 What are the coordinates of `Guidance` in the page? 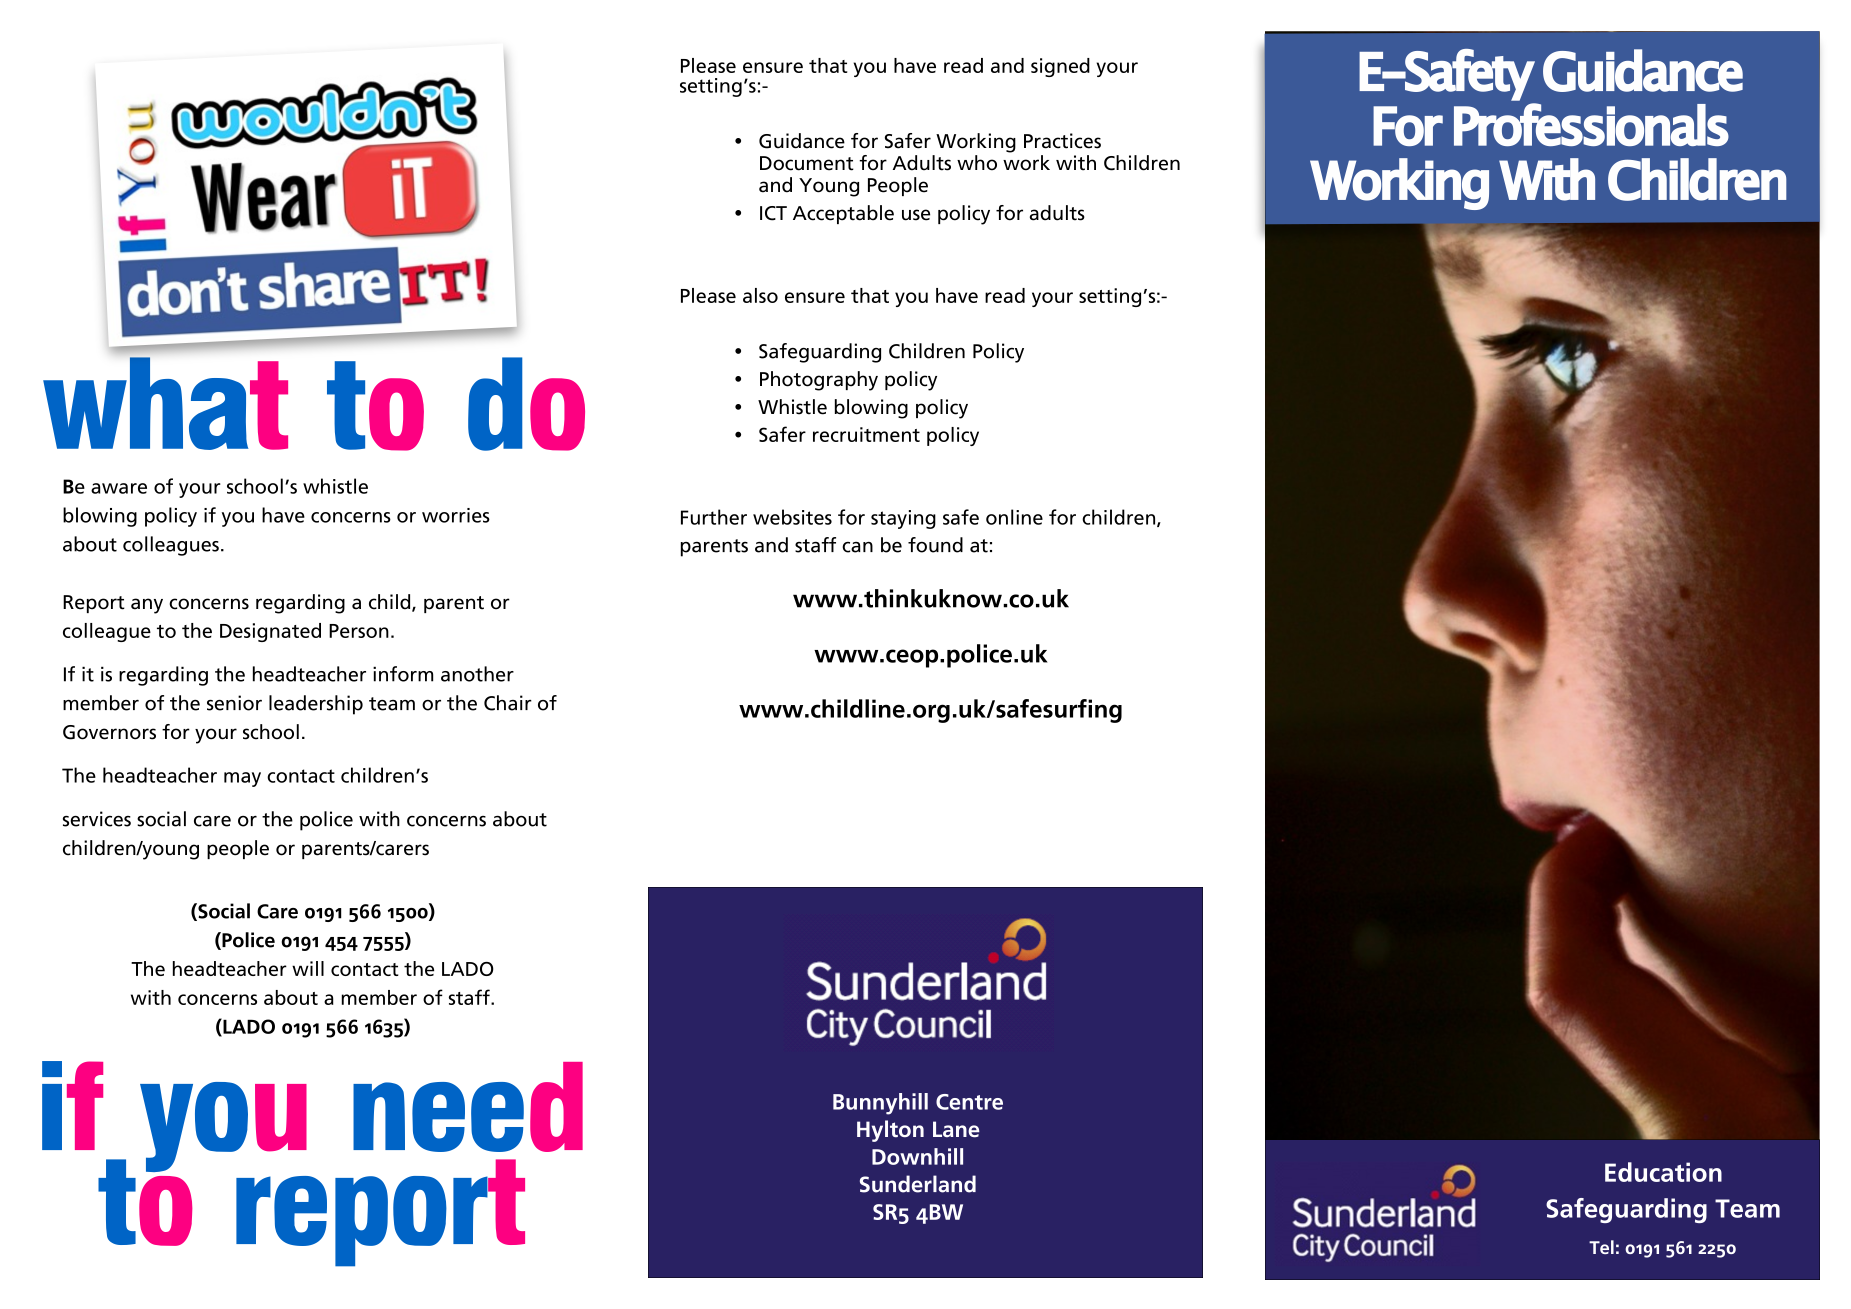 It's located at (802, 141).
